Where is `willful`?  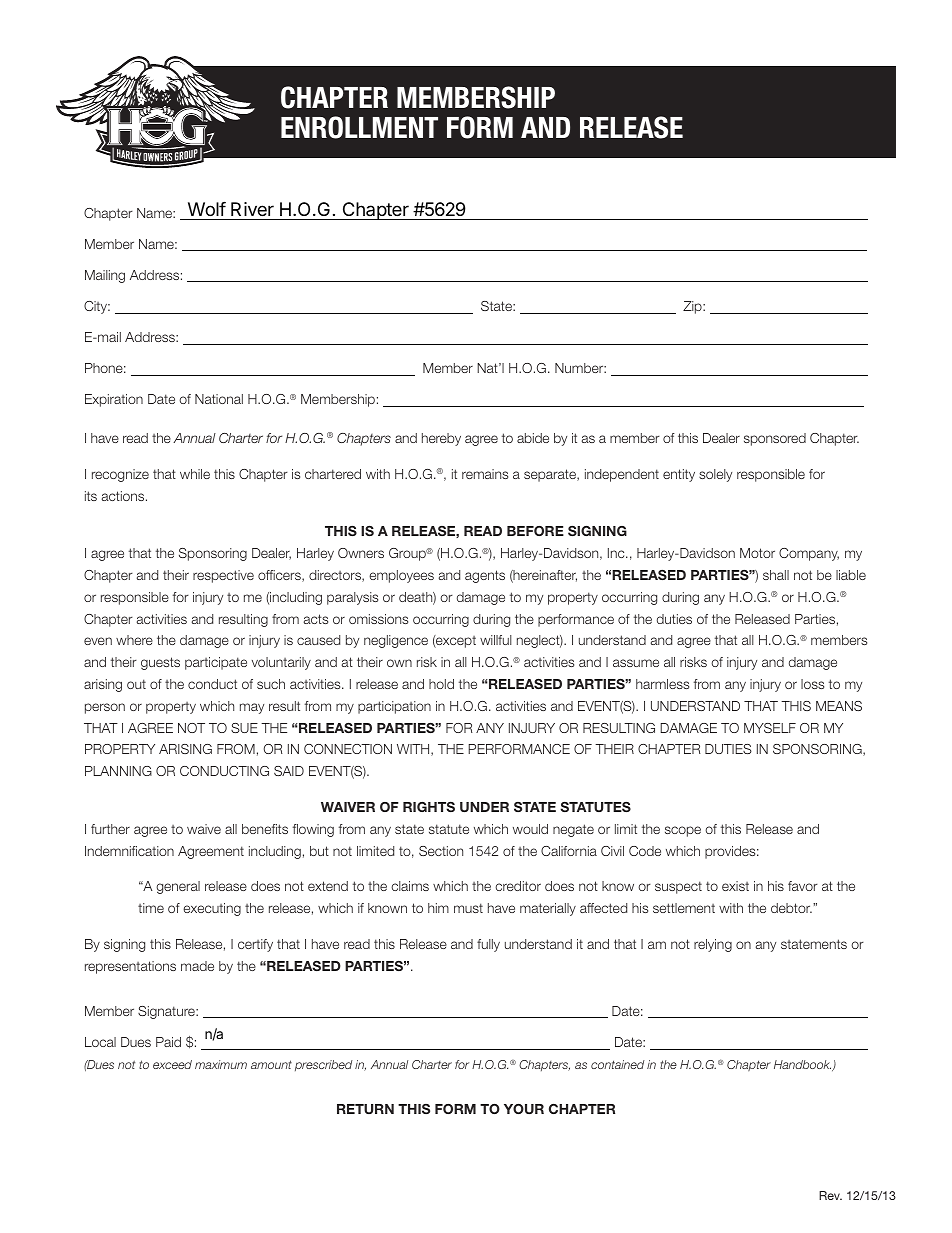 willful is located at coordinates (496, 640).
